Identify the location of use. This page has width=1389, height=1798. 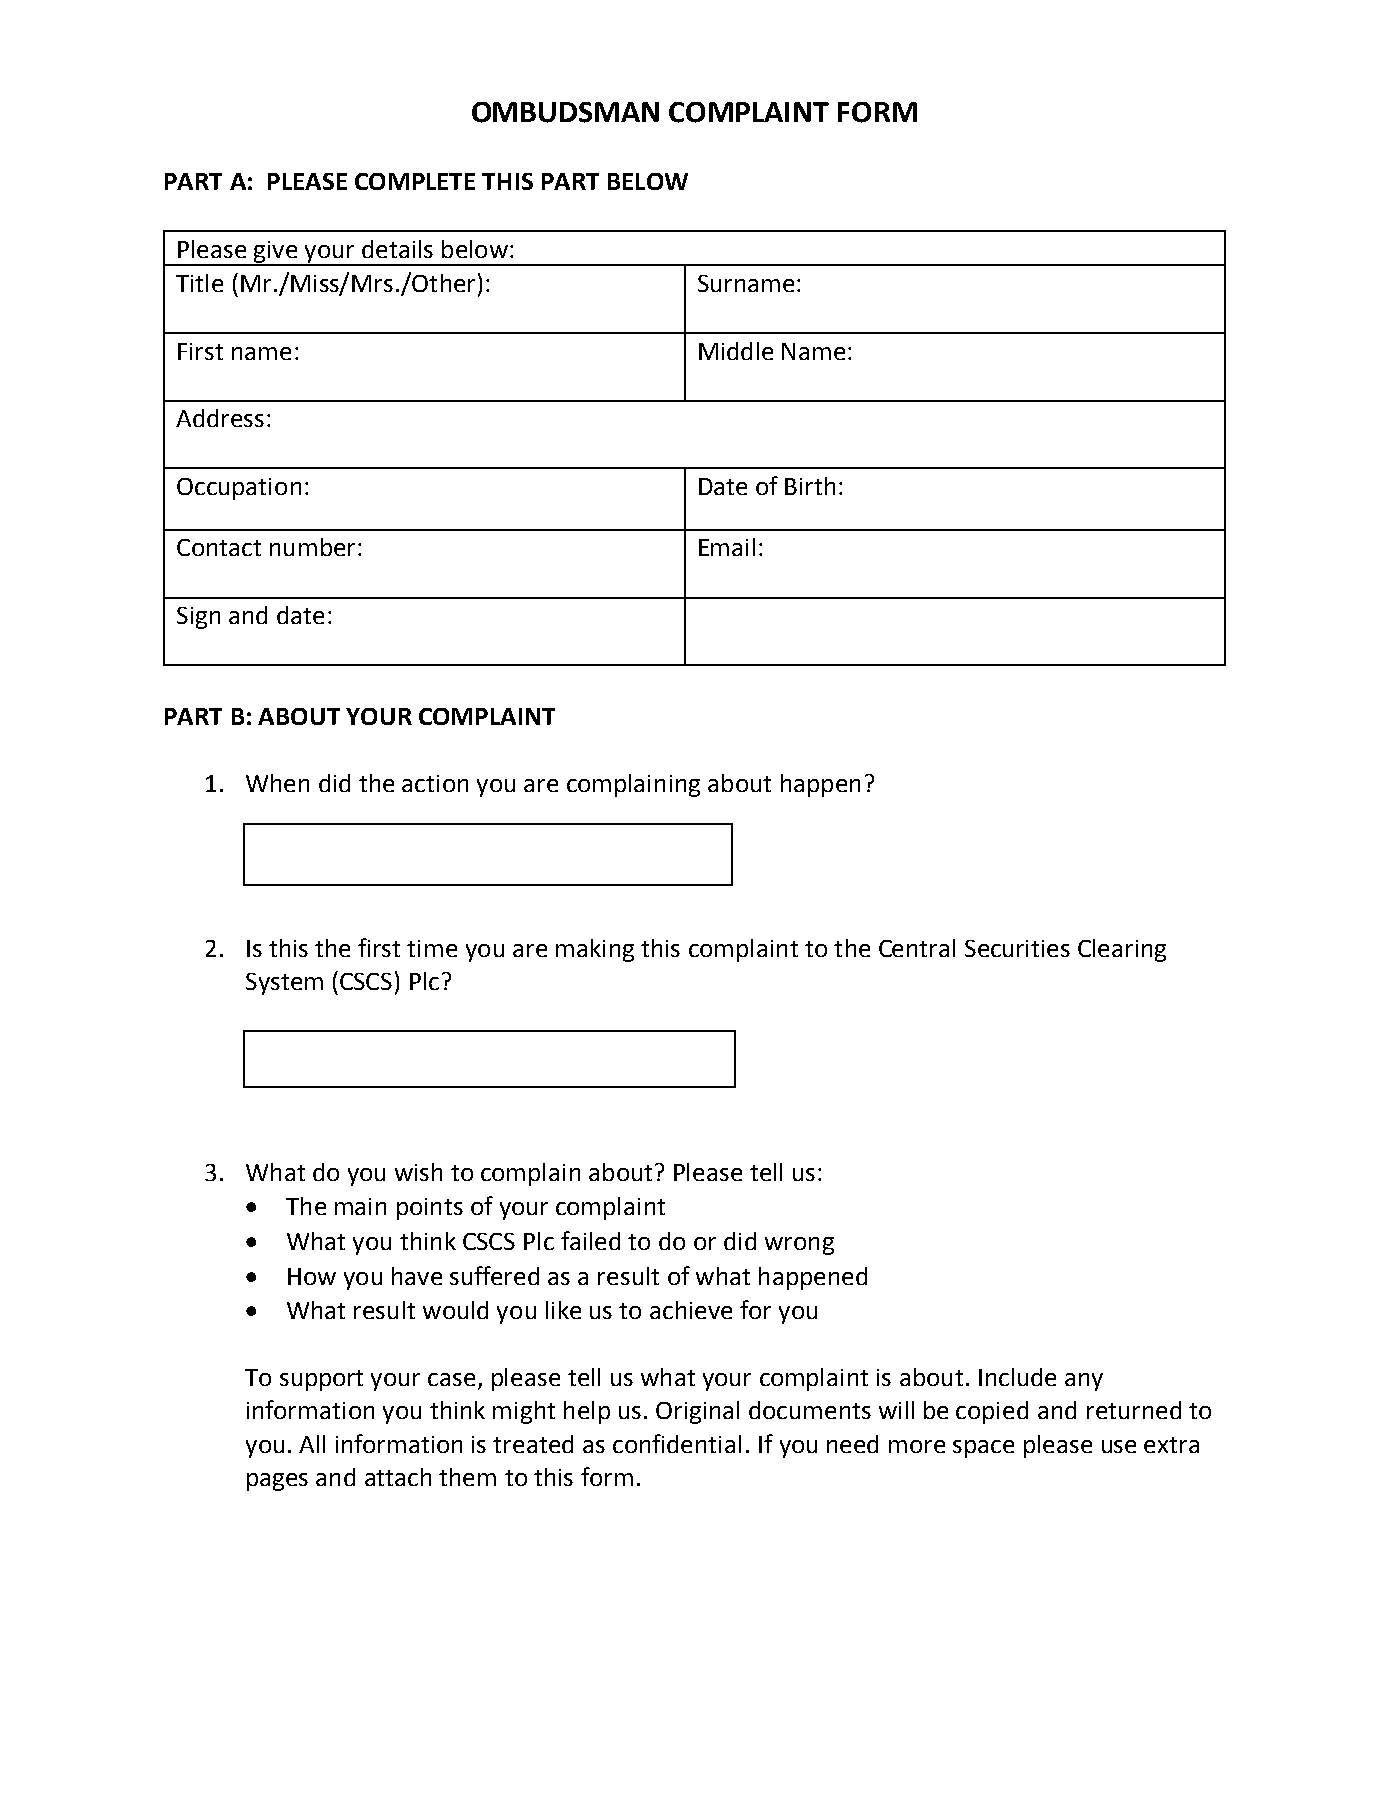
(1119, 1446).
